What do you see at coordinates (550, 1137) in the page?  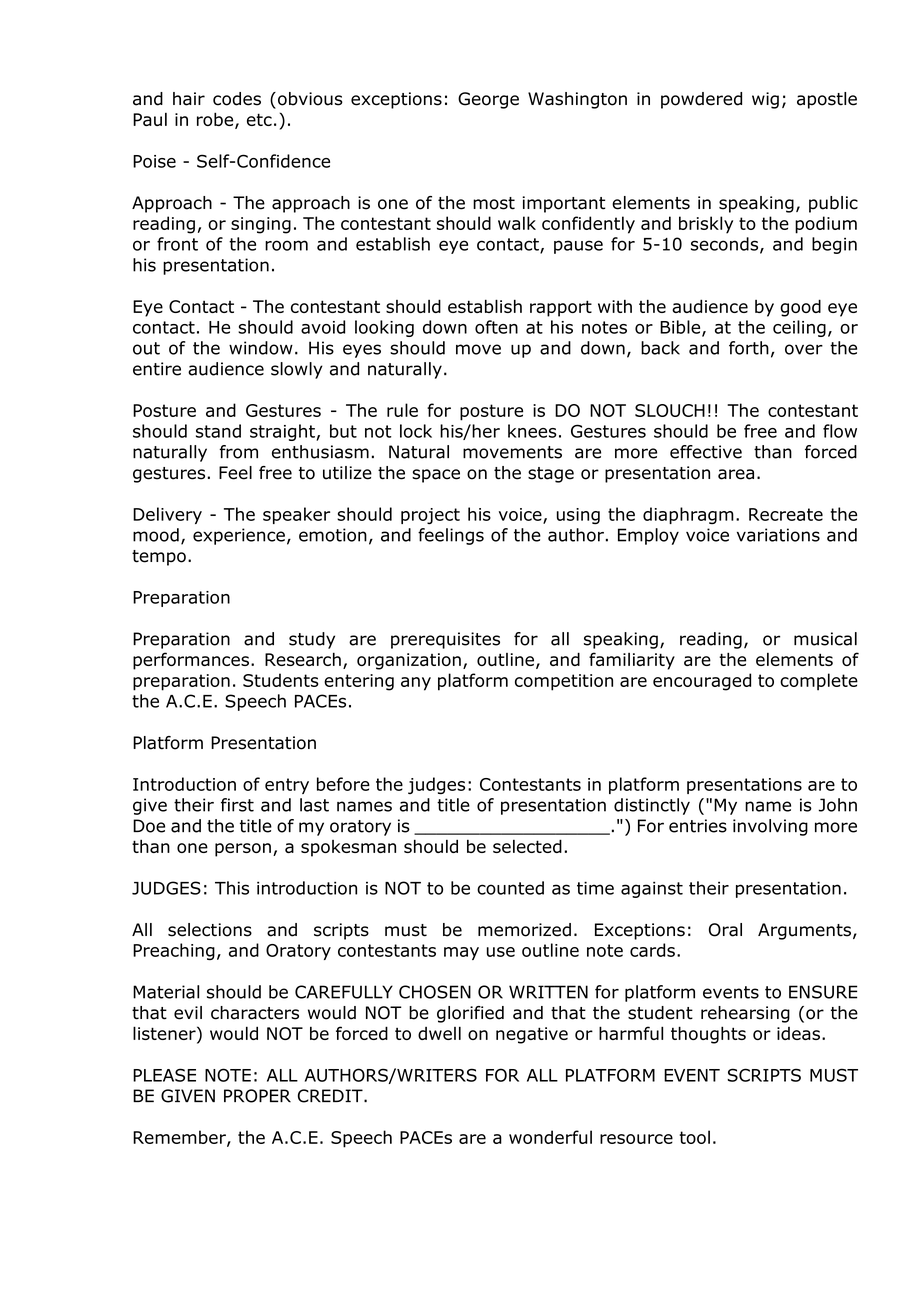 I see `wonderful` at bounding box center [550, 1137].
